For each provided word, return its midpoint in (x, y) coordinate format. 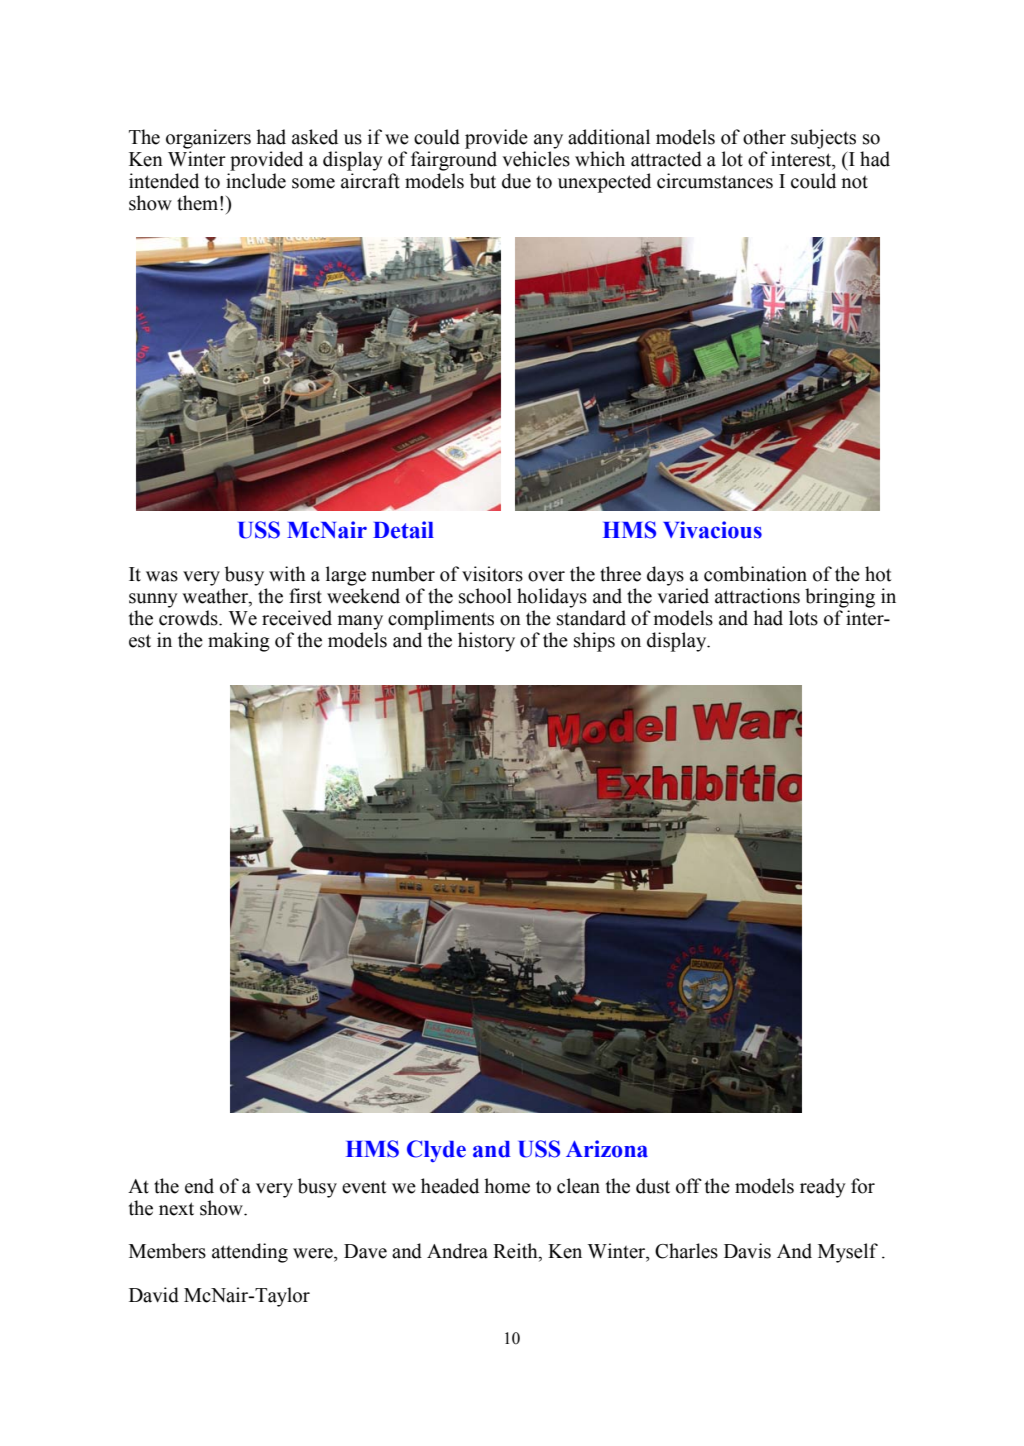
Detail (403, 530)
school (485, 596)
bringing (840, 598)
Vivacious (712, 530)
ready (823, 1188)
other (764, 137)
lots (803, 618)
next (176, 1209)
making (239, 642)
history (486, 642)
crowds (189, 618)
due (516, 181)
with (287, 574)
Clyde (436, 1151)
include (256, 181)
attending (250, 1253)
